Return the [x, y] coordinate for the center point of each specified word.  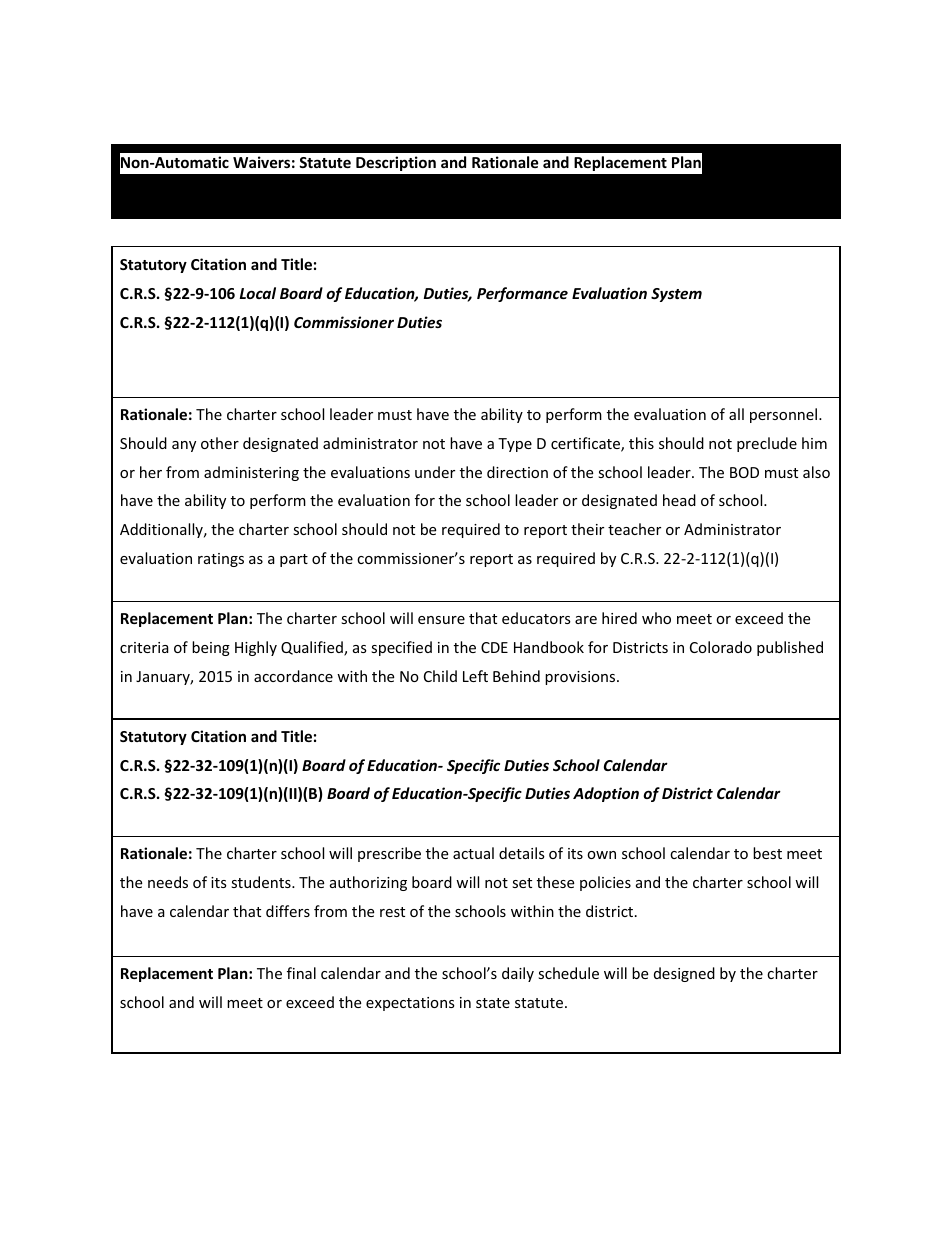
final [301, 973]
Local [258, 293]
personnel [785, 415]
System [676, 295]
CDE [494, 647]
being [211, 648]
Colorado [721, 647]
